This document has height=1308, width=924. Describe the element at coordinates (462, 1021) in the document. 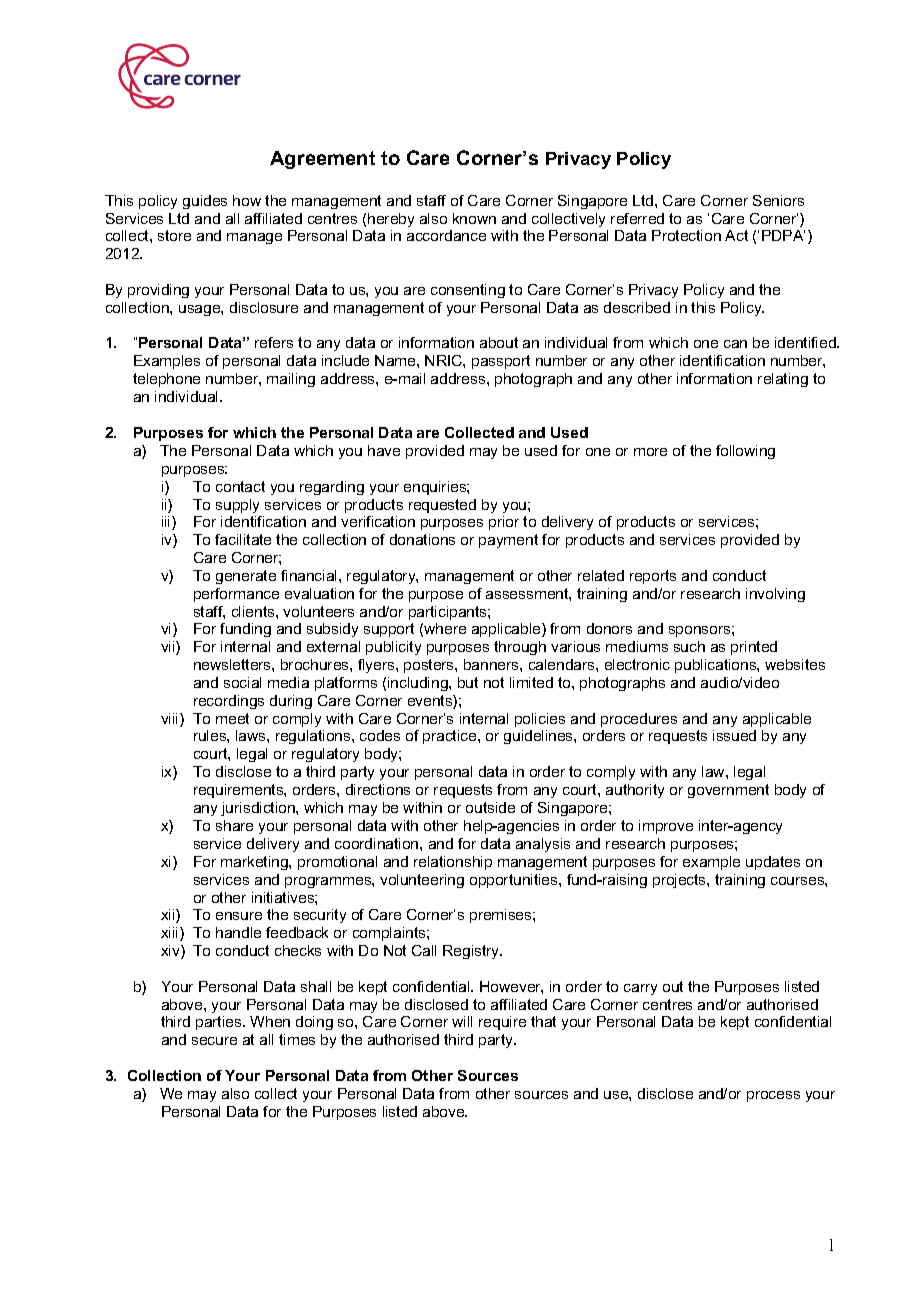

I see `will` at that location.
